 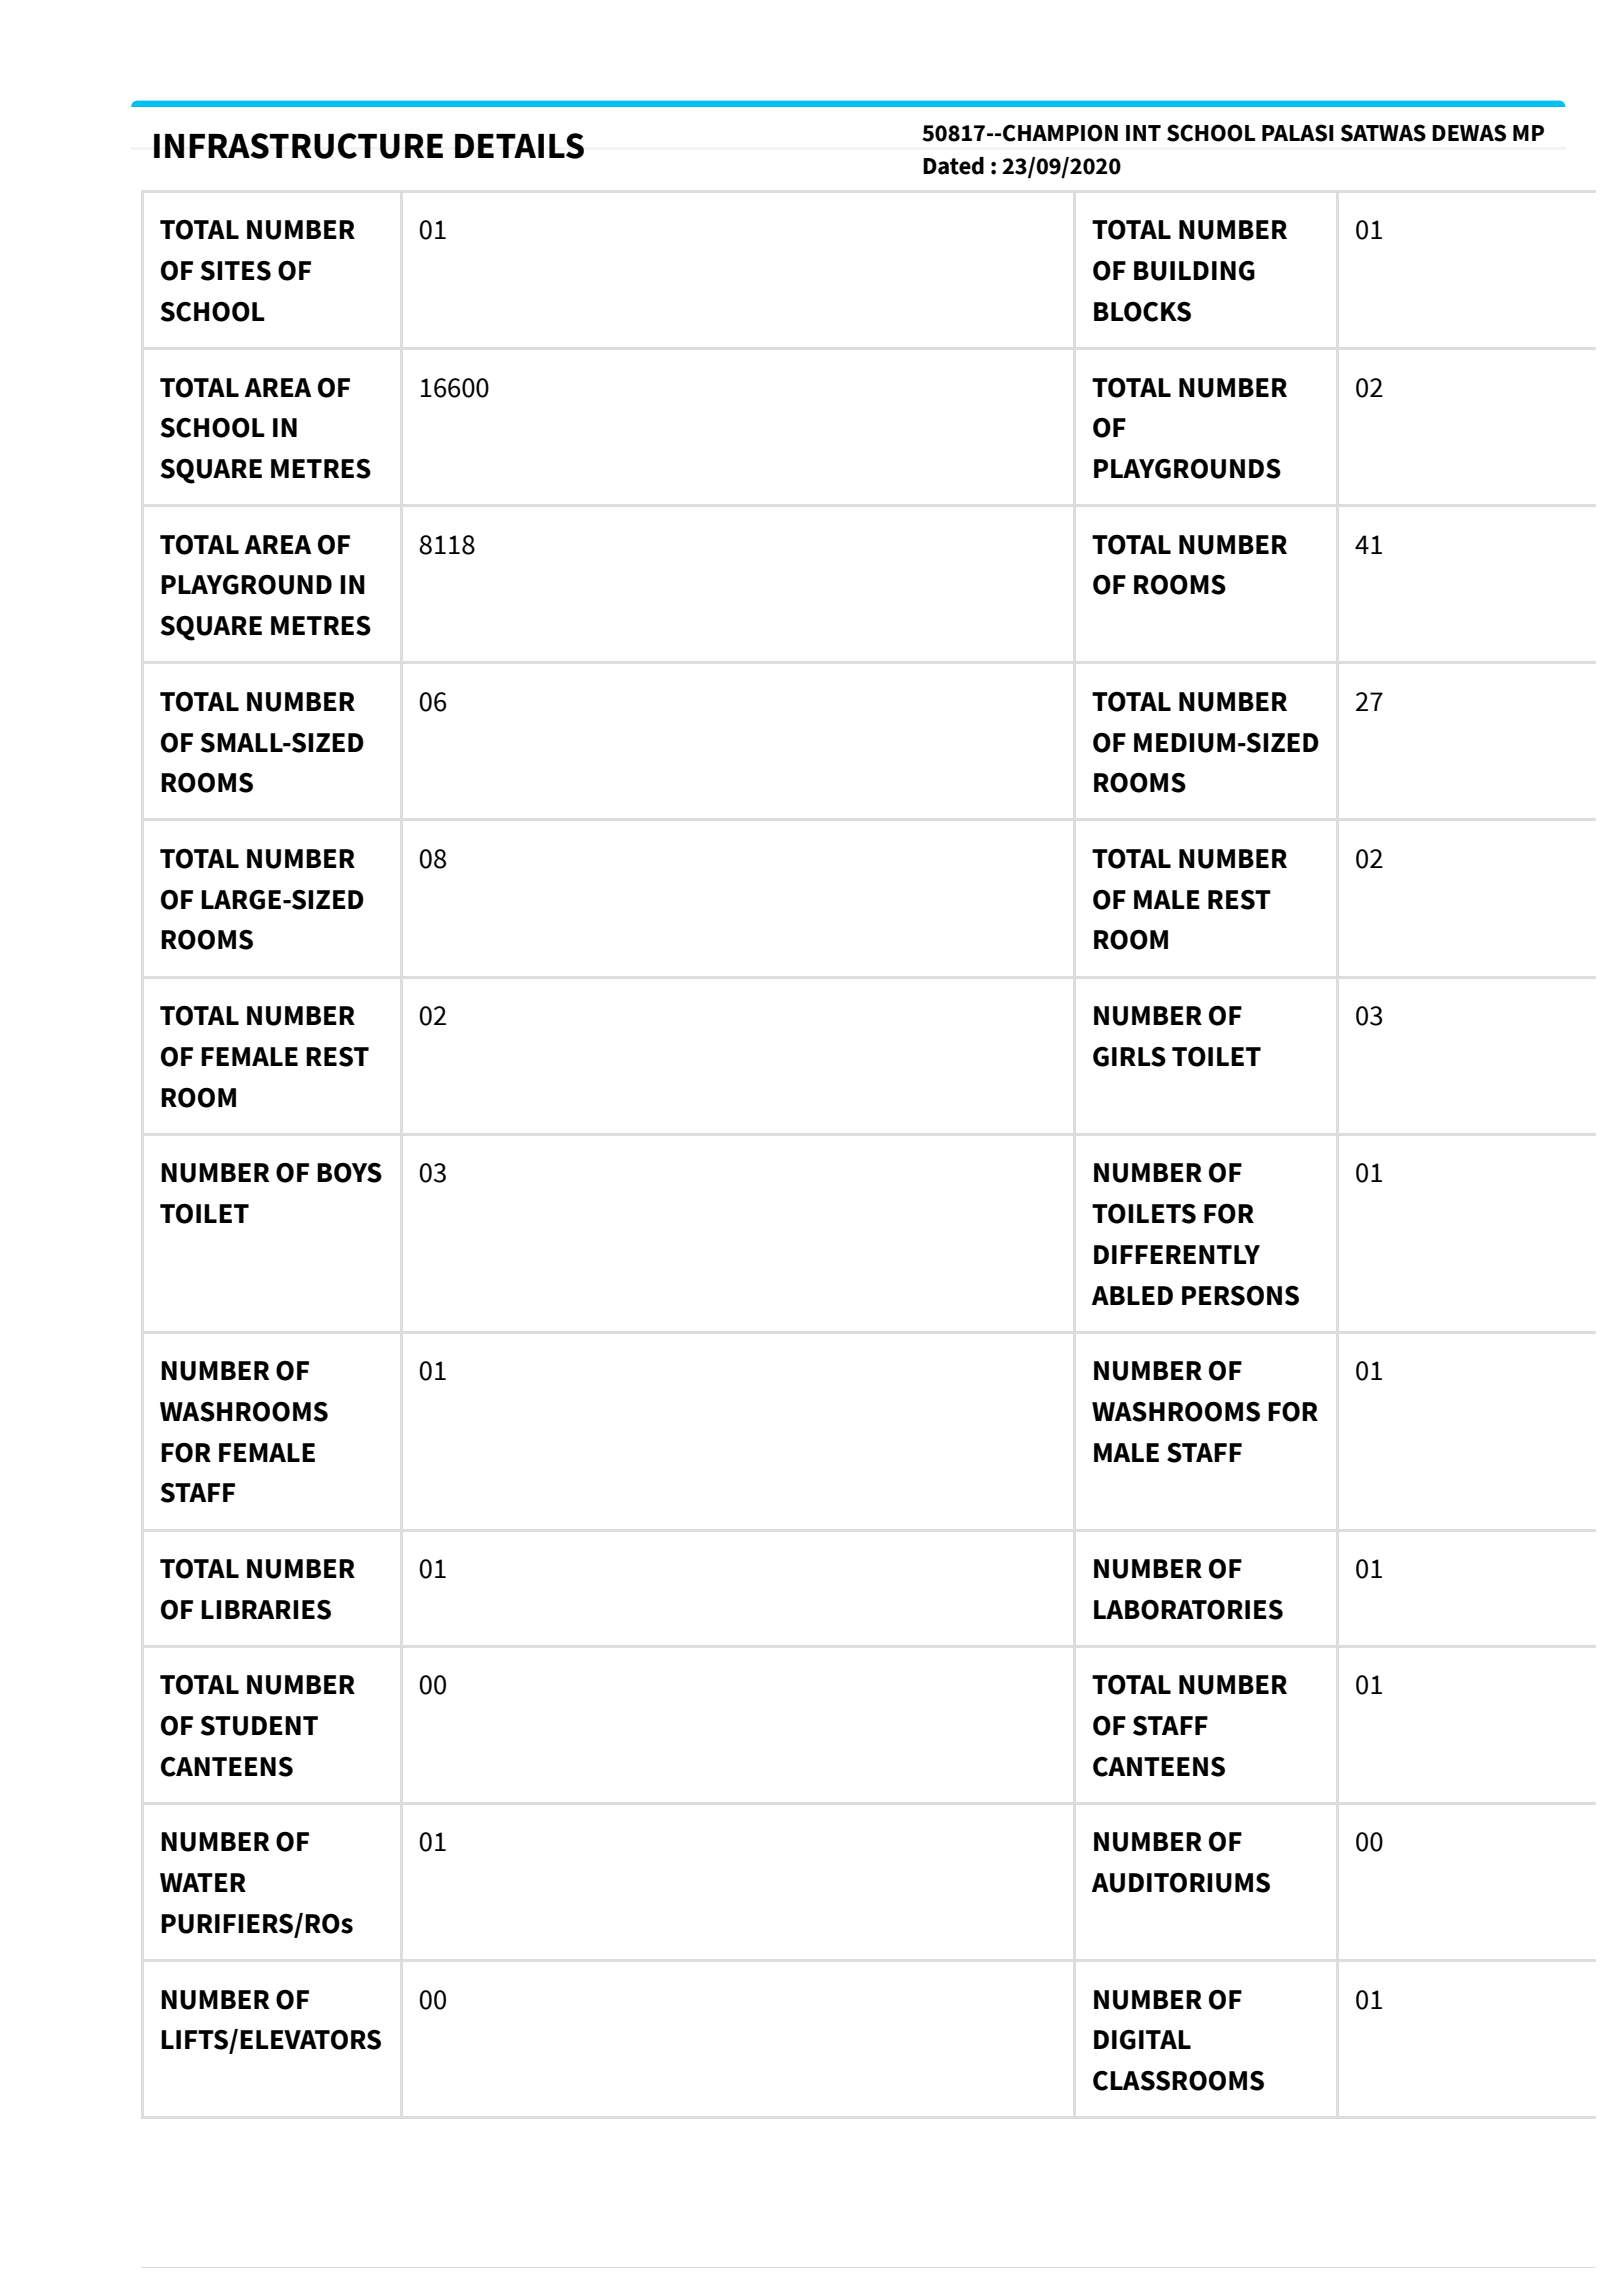 What do you see at coordinates (519, 146) in the page?
I see `DETAILS` at bounding box center [519, 146].
